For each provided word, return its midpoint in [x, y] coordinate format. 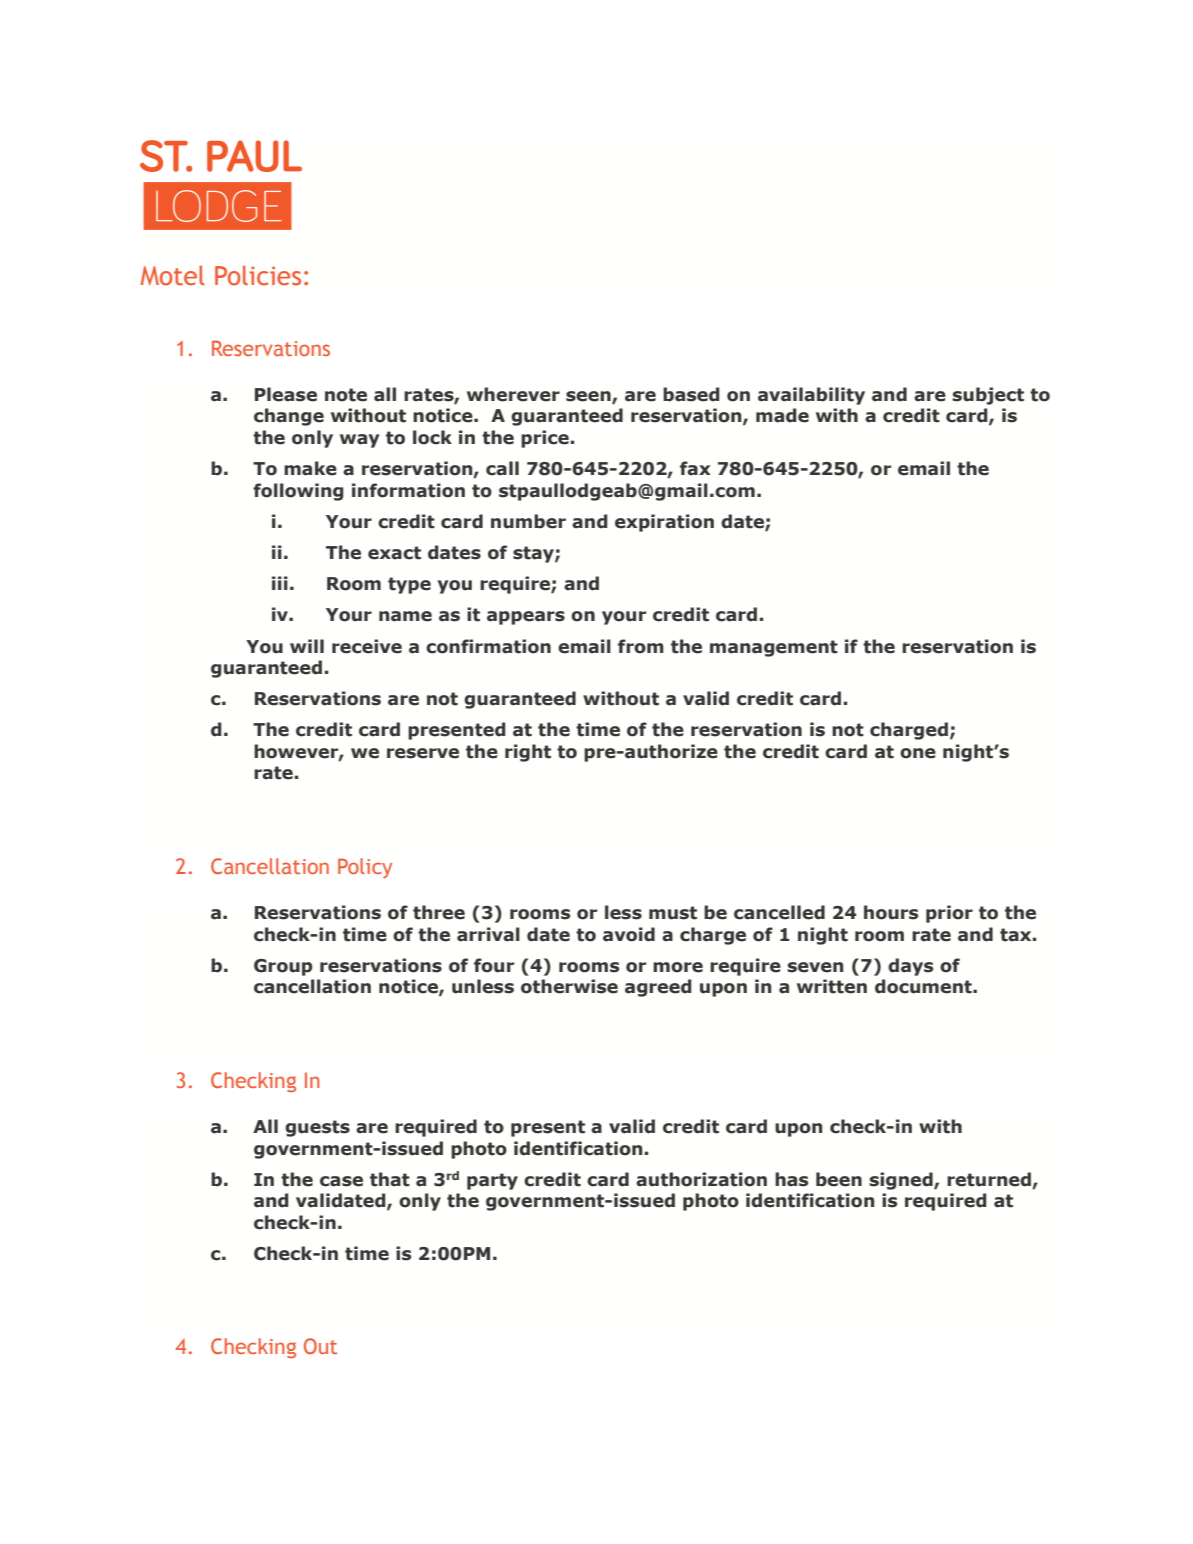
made [782, 415]
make [310, 468]
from [641, 646]
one [918, 753]
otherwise [569, 986]
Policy [365, 868]
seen [589, 397]
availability [811, 396]
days [910, 967]
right [528, 753]
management [774, 648]
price [545, 439]
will [307, 646]
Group [283, 967]
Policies [258, 276]
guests [317, 1128]
